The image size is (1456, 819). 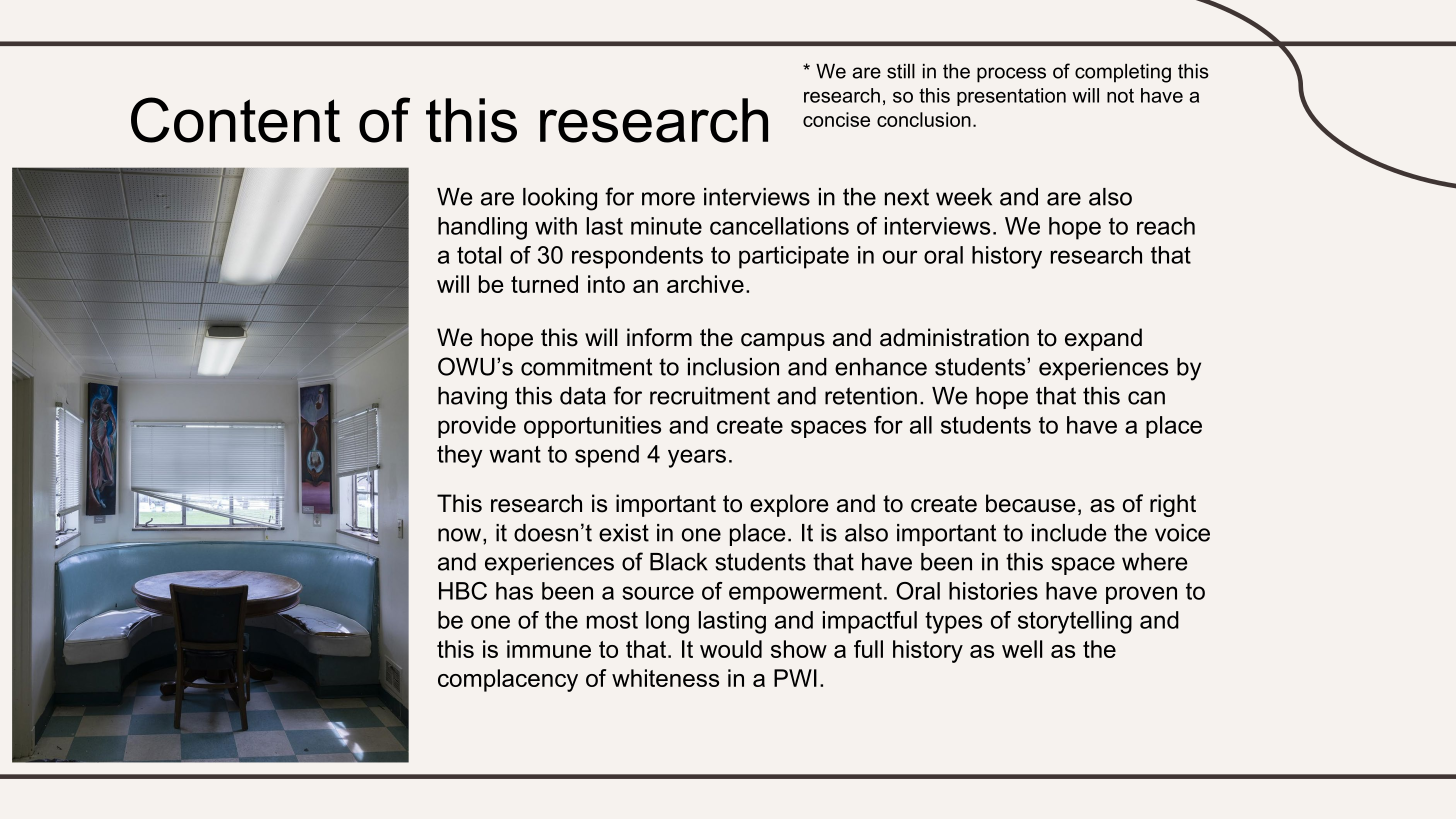 I want to click on having, so click(x=472, y=398).
